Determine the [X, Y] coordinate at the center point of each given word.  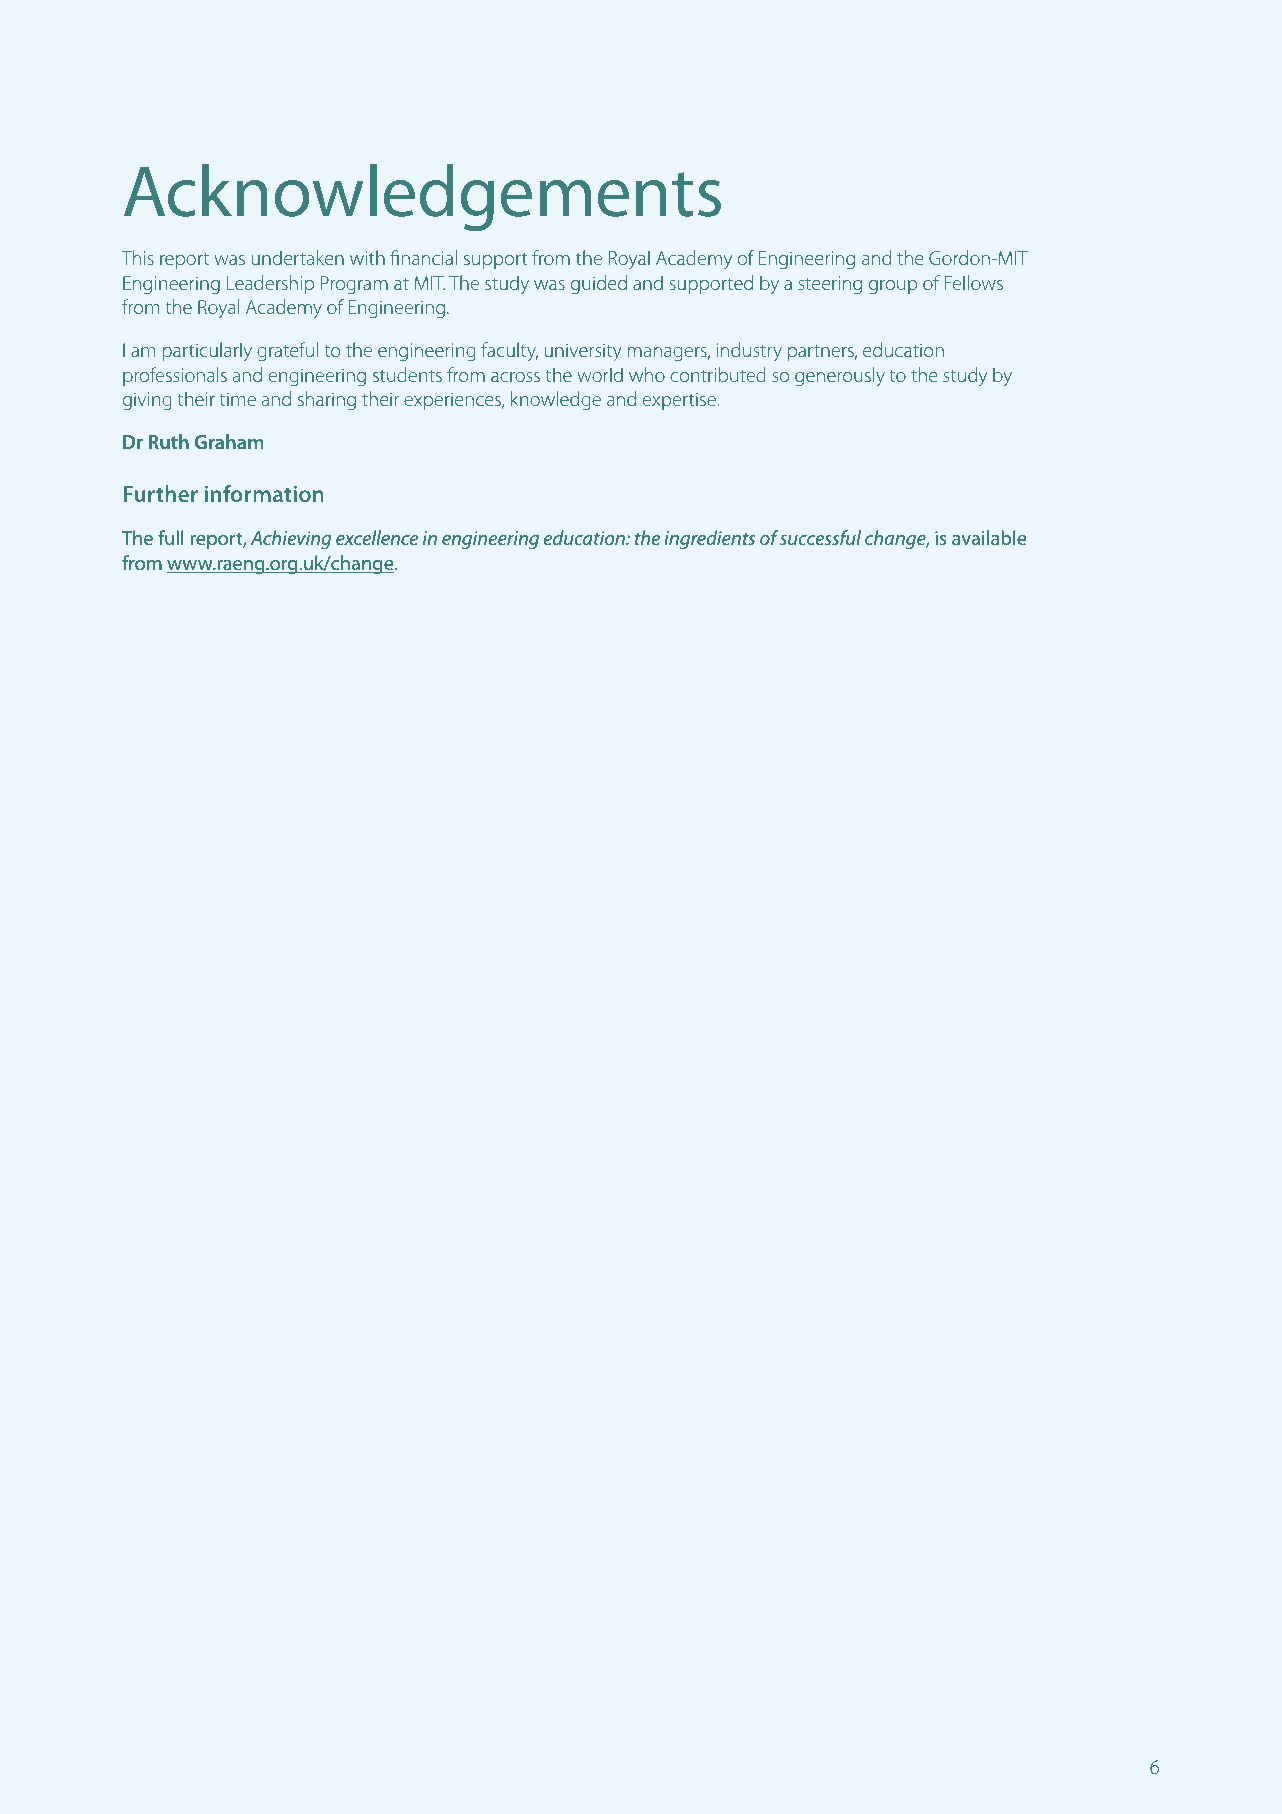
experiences [453, 401]
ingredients [709, 540]
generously [840, 377]
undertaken [298, 257]
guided [599, 285]
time [237, 399]
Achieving [291, 540]
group [893, 287]
